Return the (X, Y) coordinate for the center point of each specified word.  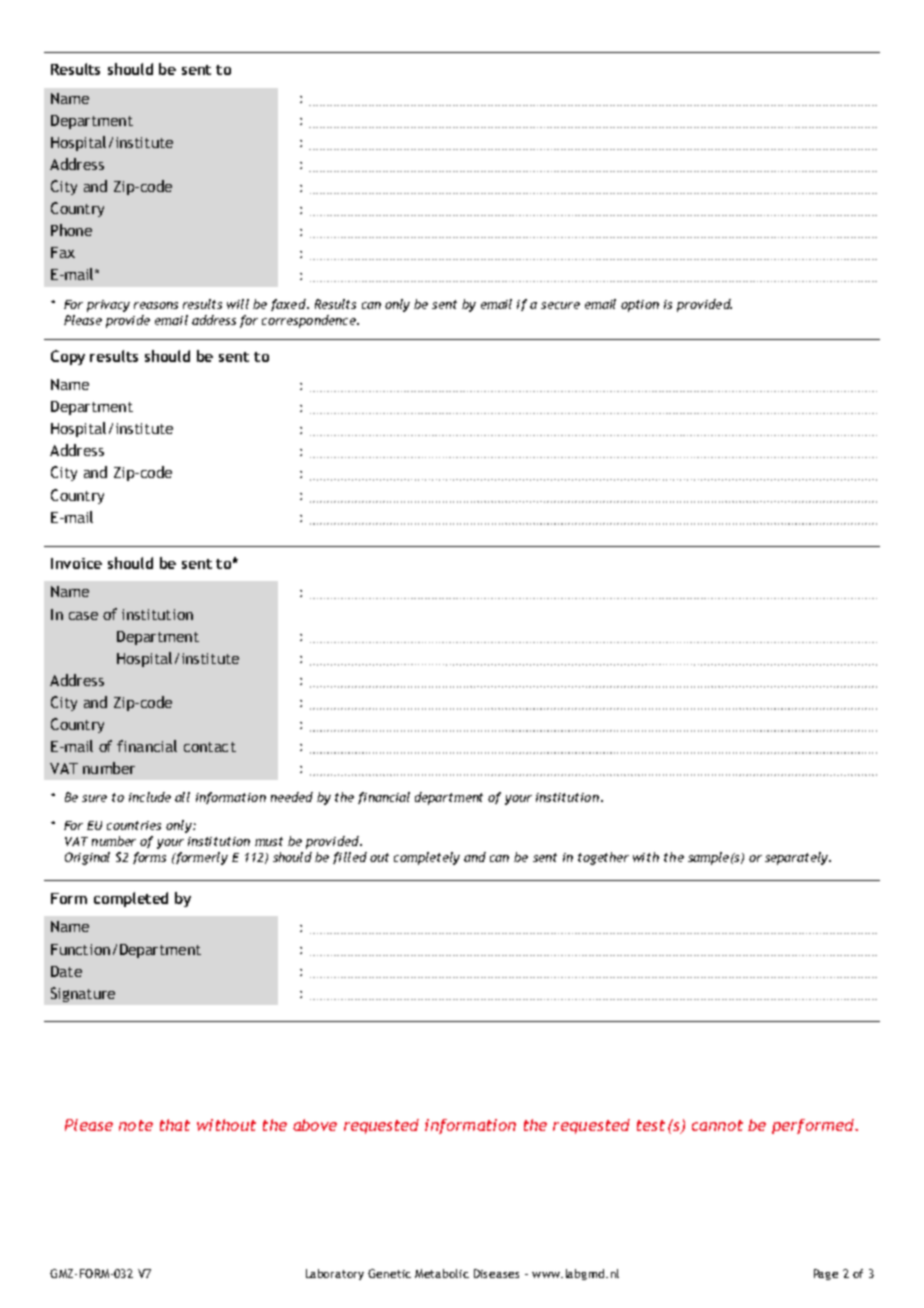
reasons (156, 305)
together (603, 858)
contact (210, 747)
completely (427, 858)
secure (560, 305)
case (83, 616)
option (640, 306)
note (136, 1125)
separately (798, 858)
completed (131, 899)
